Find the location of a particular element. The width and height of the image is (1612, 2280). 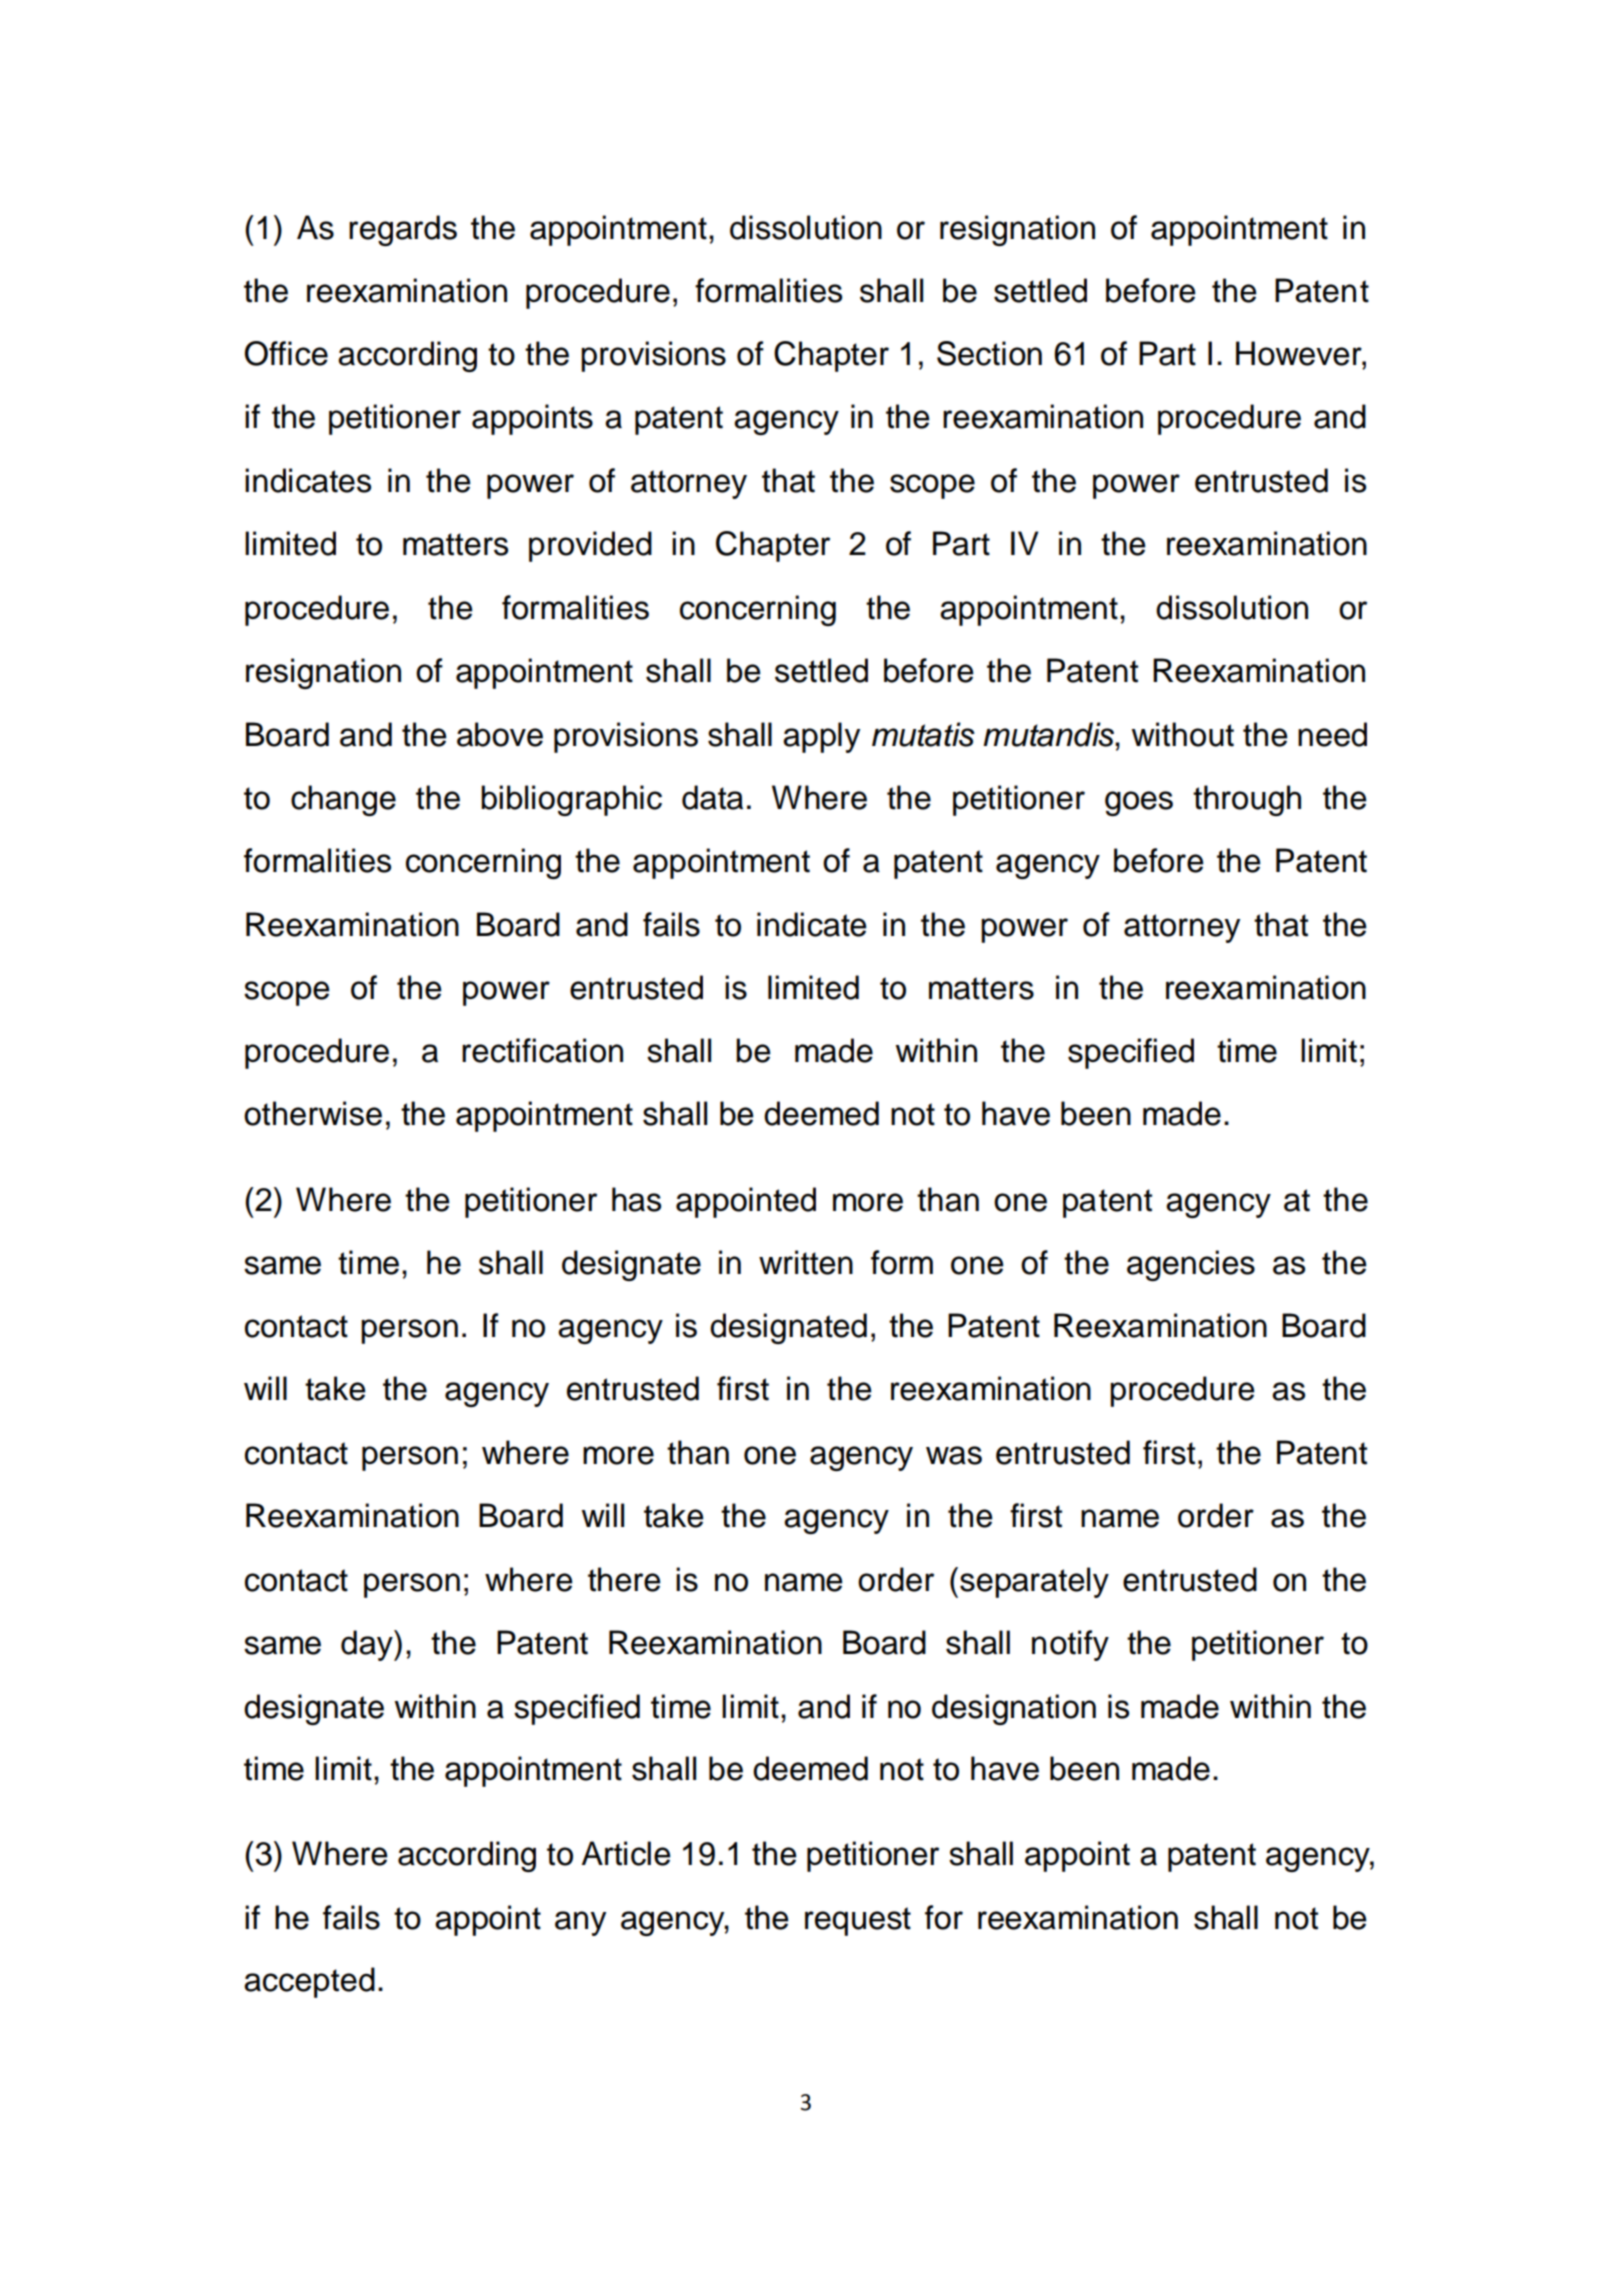

separately is located at coordinates (1034, 1582).
